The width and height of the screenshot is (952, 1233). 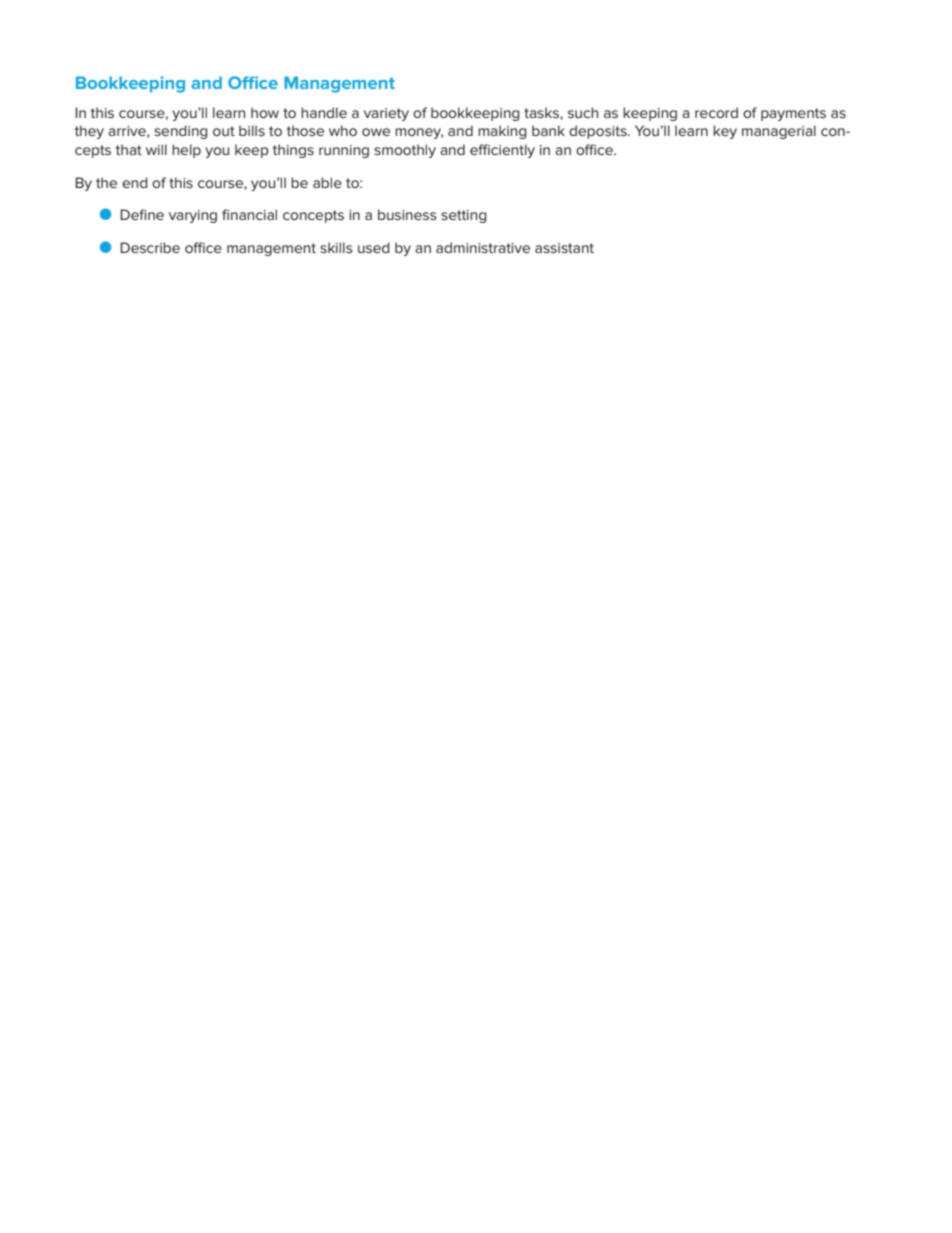 What do you see at coordinates (327, 182) in the screenshot?
I see `able` at bounding box center [327, 182].
